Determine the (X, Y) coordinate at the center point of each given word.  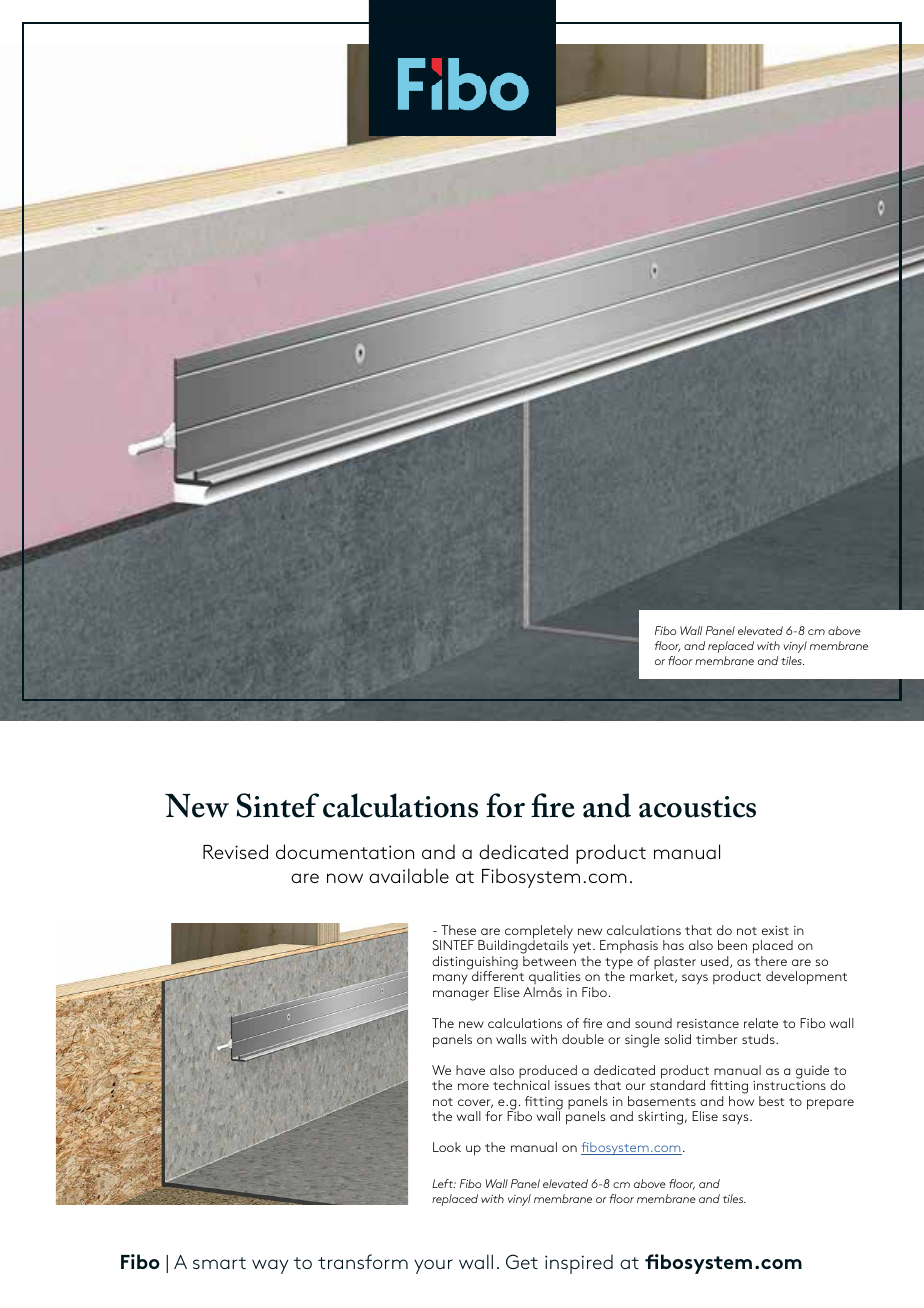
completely (539, 933)
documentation (345, 851)
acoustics (697, 807)
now (345, 878)
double (583, 1039)
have (470, 1070)
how (741, 1101)
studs (759, 1039)
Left (444, 1183)
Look (447, 1147)
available (409, 875)
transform (363, 1261)
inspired (579, 1264)
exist (775, 930)
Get (522, 1261)
